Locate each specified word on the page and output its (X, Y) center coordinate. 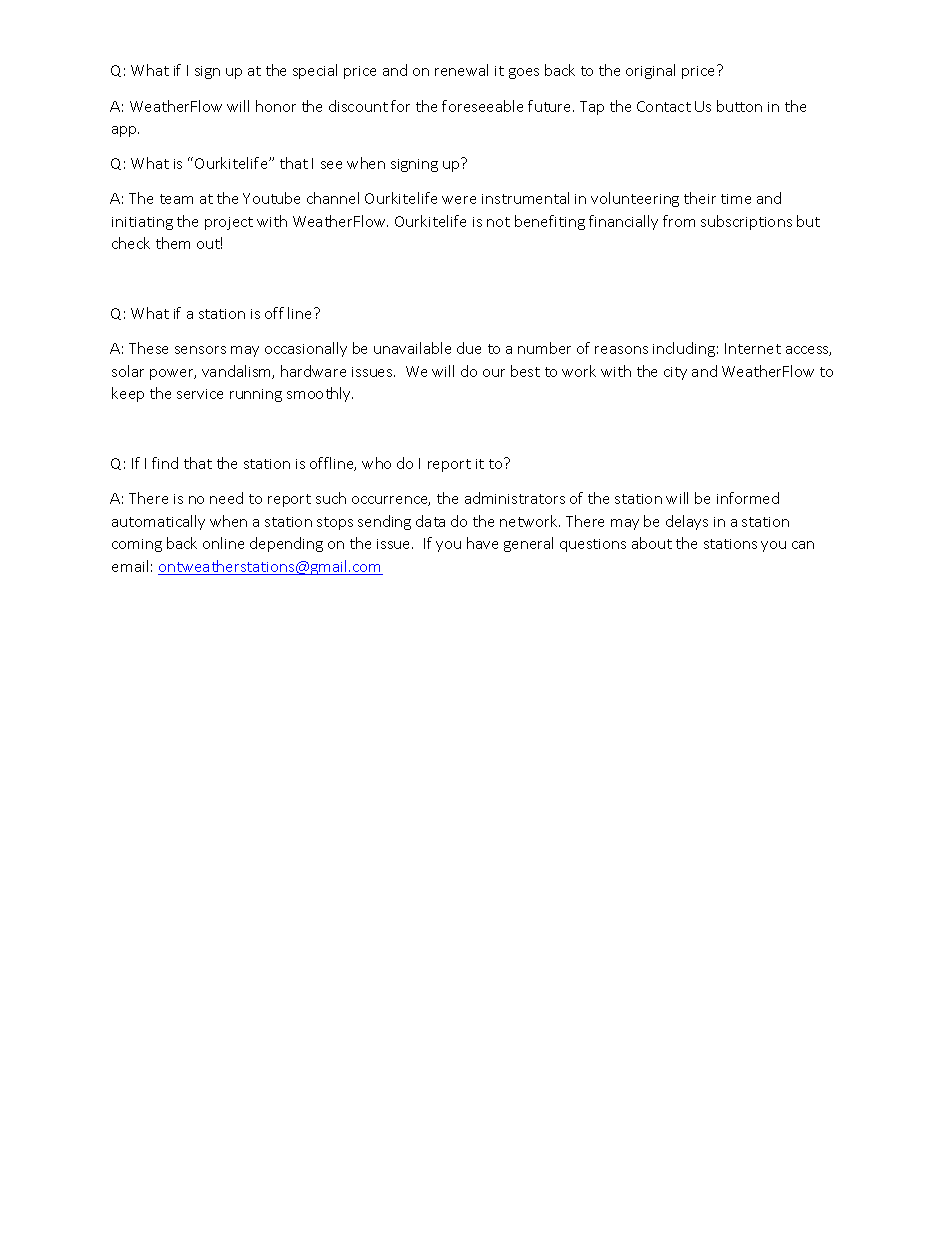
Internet (753, 348)
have (482, 543)
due (469, 348)
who (376, 463)
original (650, 71)
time (736, 199)
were (459, 200)
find (165, 463)
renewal (461, 70)
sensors (200, 350)
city (675, 373)
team (176, 199)
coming (137, 545)
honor (276, 106)
